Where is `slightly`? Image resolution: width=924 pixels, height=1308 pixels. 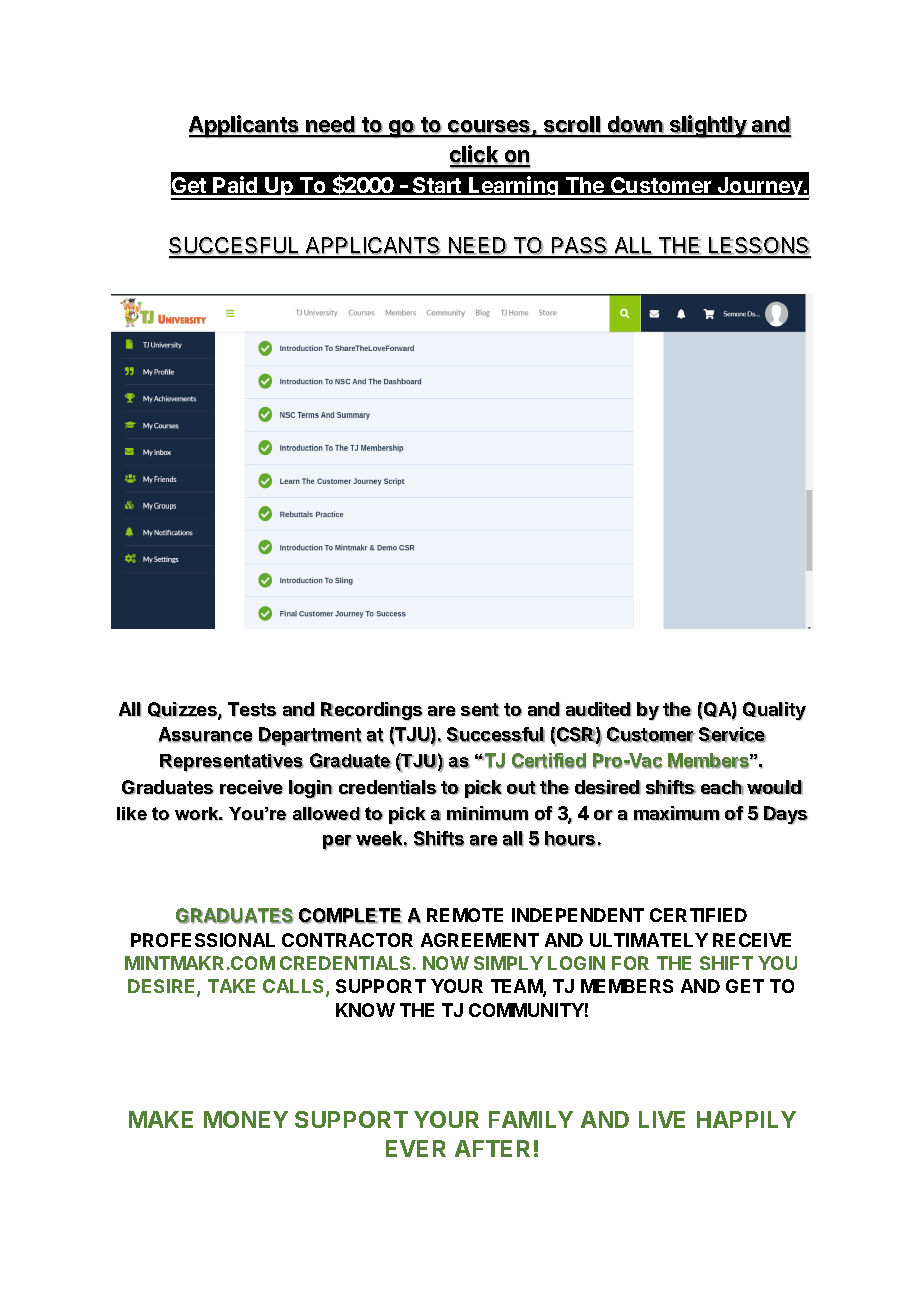
slightly is located at coordinates (708, 126).
